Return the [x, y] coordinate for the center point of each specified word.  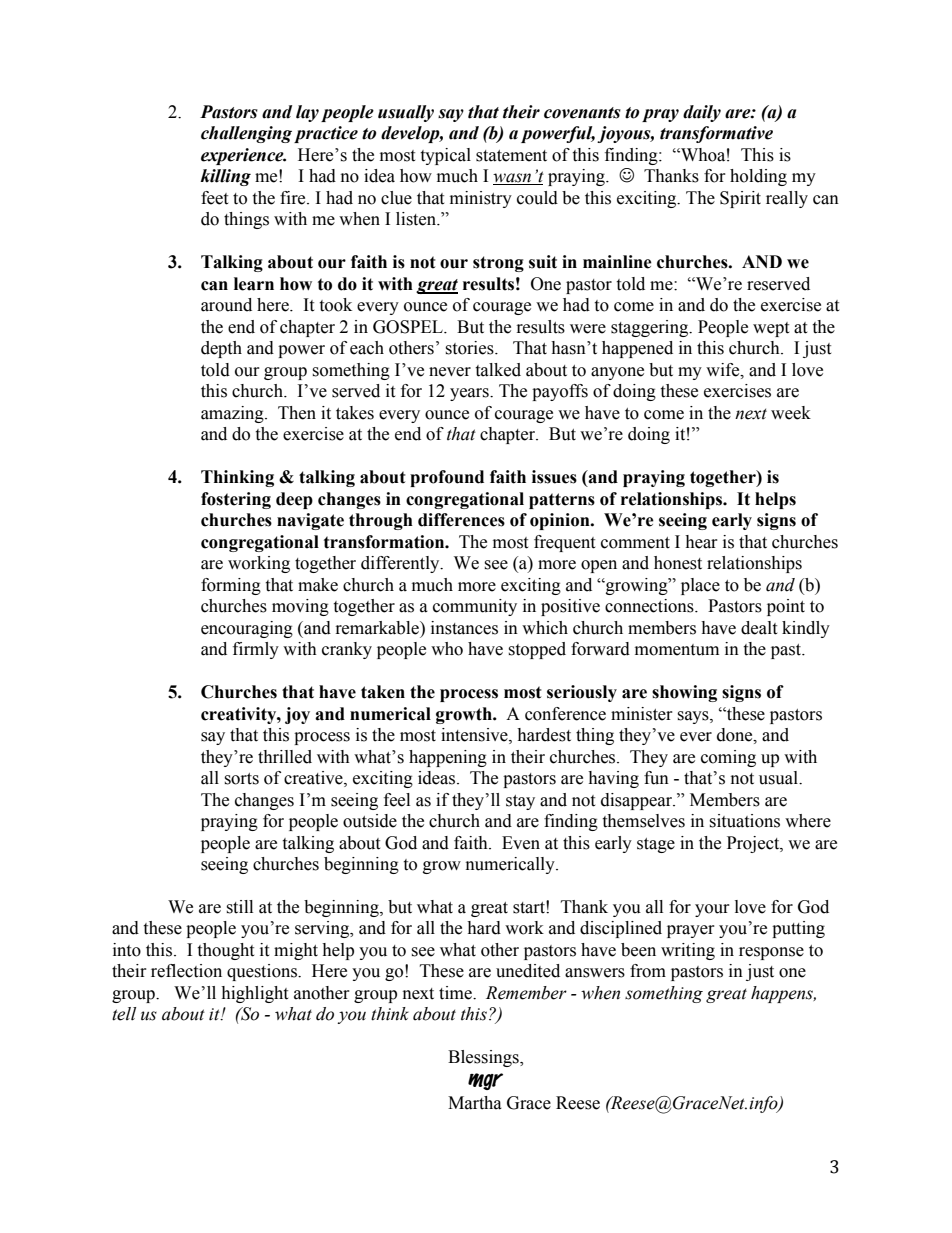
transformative [716, 134]
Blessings [484, 1058]
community [475, 607]
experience [243, 156]
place [700, 586]
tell [124, 1014]
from [648, 971]
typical [445, 156]
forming [231, 586]
